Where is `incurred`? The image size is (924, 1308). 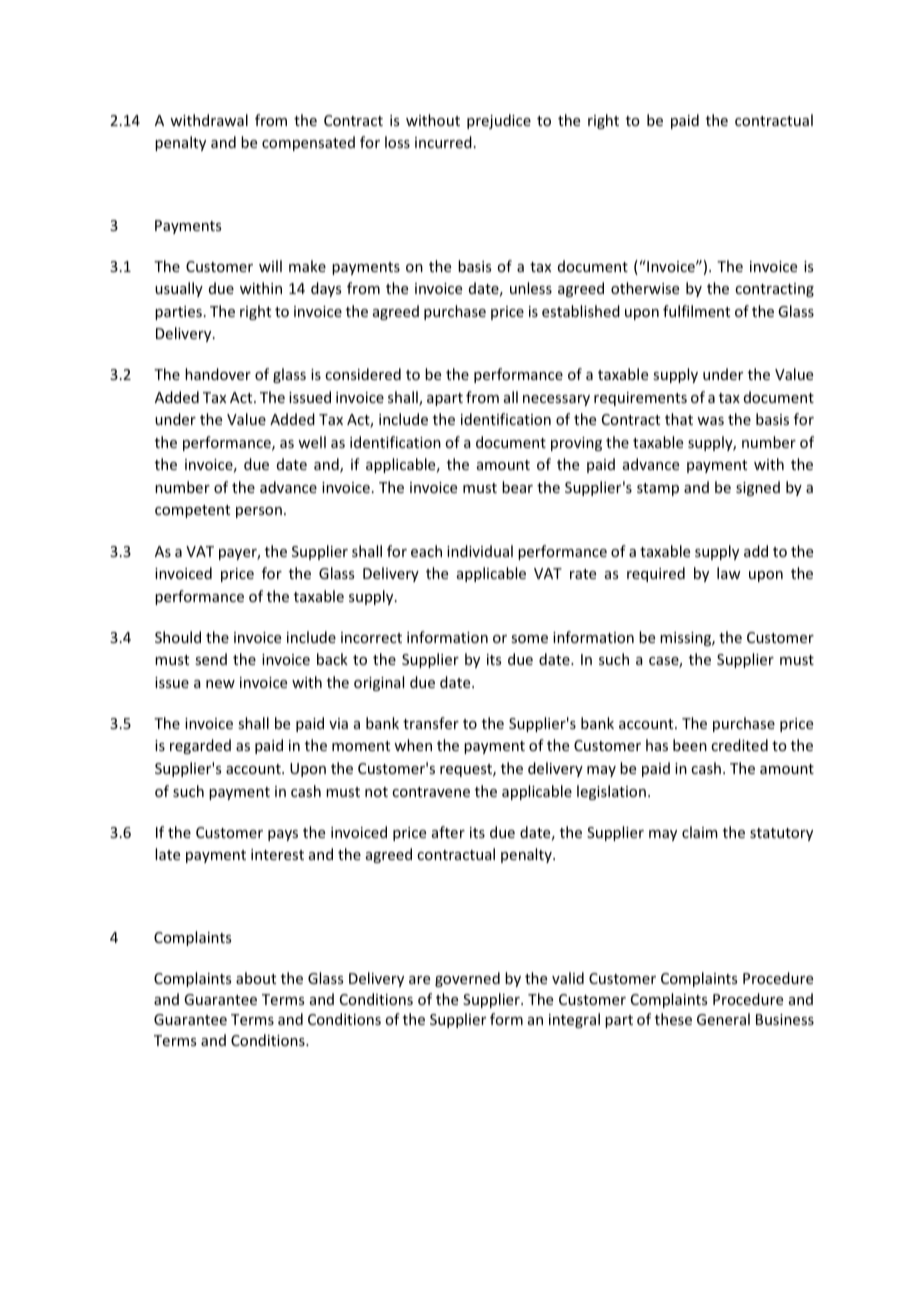
incurred is located at coordinates (443, 142).
